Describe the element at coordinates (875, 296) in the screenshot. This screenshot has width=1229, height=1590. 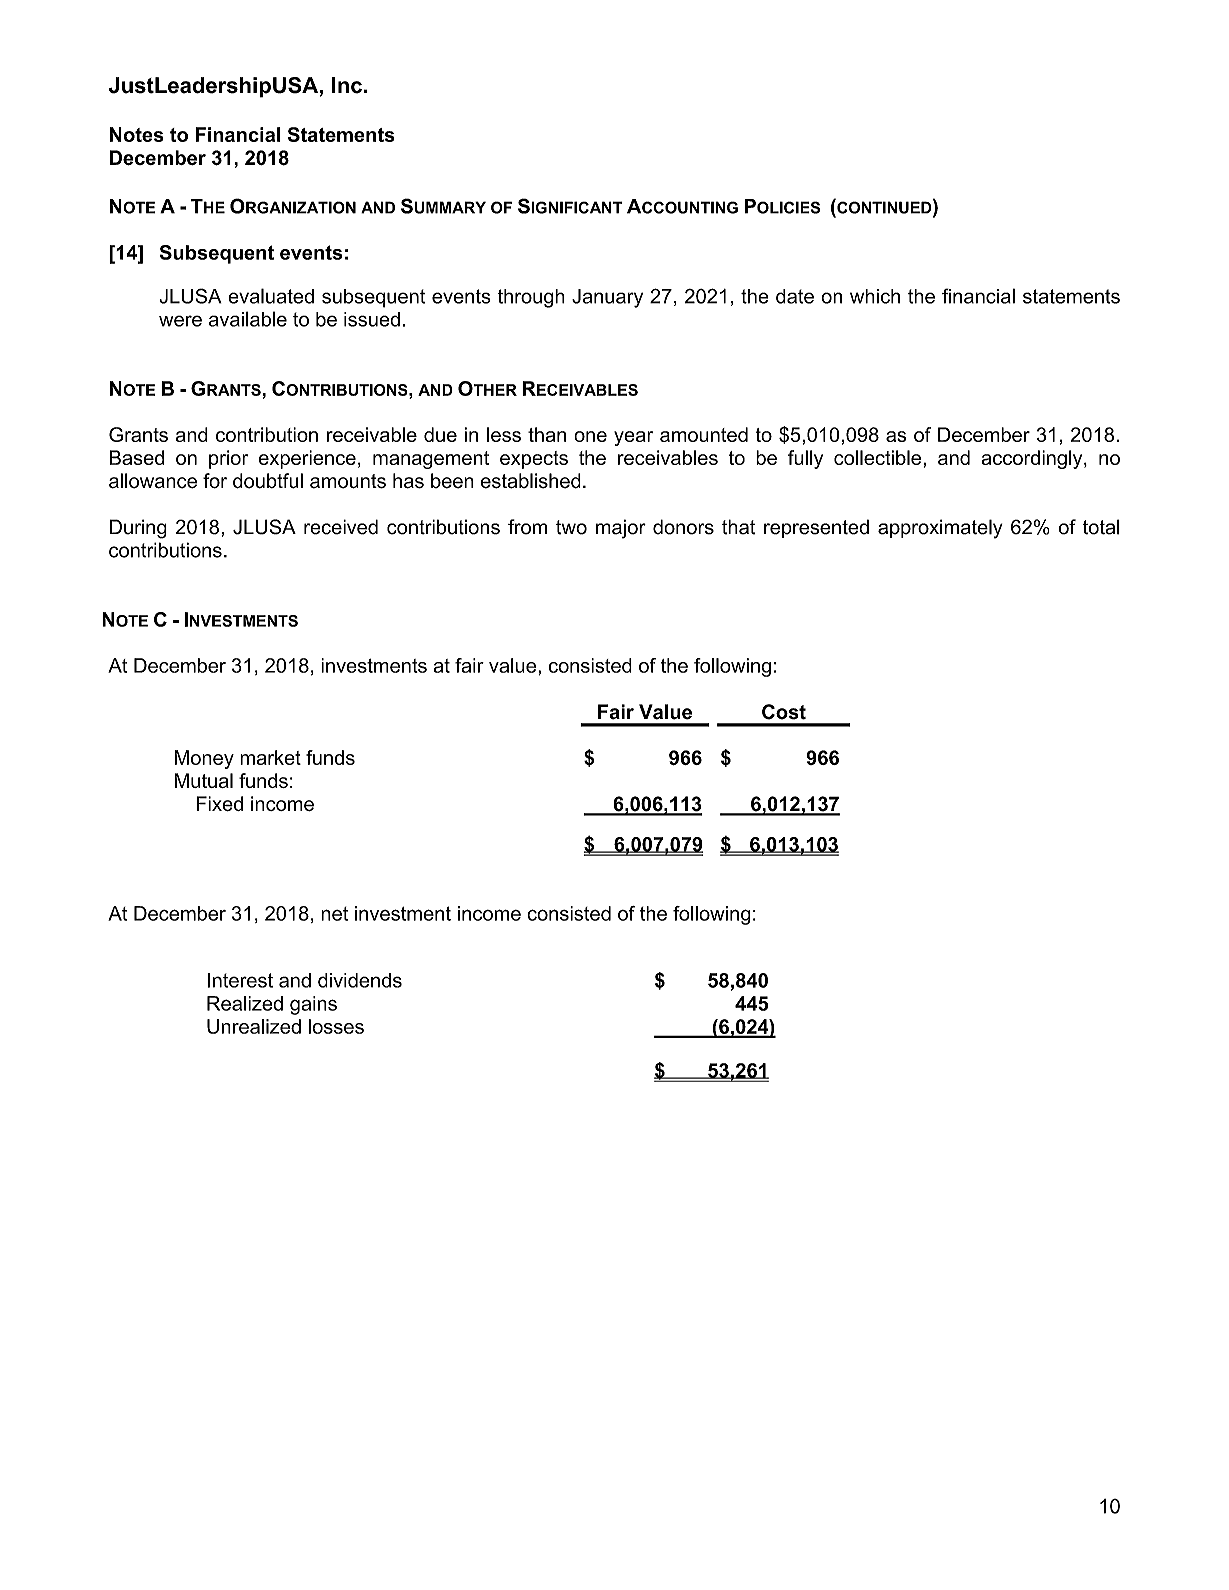
I see `which` at that location.
